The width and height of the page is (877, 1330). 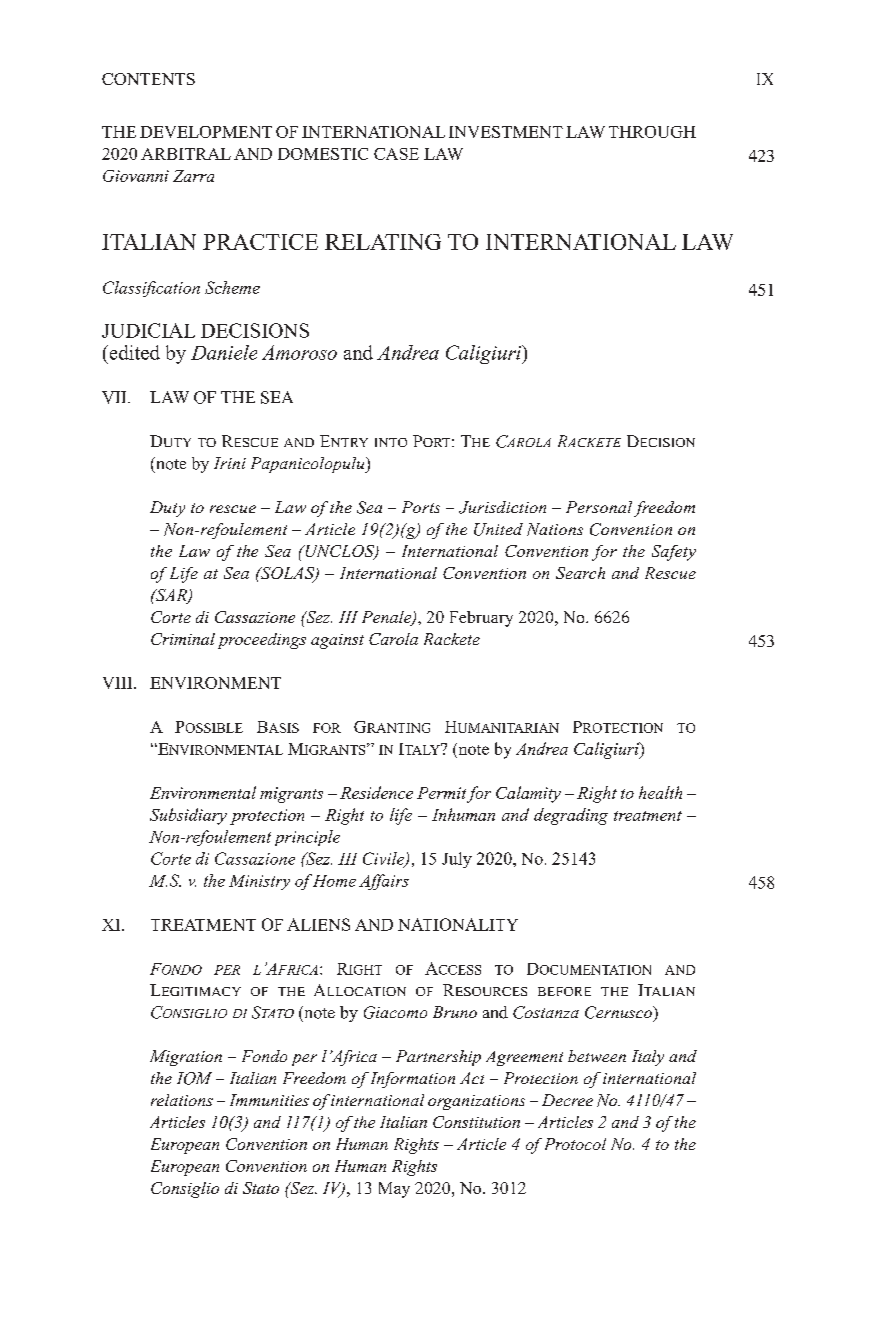 What do you see at coordinates (575, 1144) in the page?
I see `Protocol` at bounding box center [575, 1144].
